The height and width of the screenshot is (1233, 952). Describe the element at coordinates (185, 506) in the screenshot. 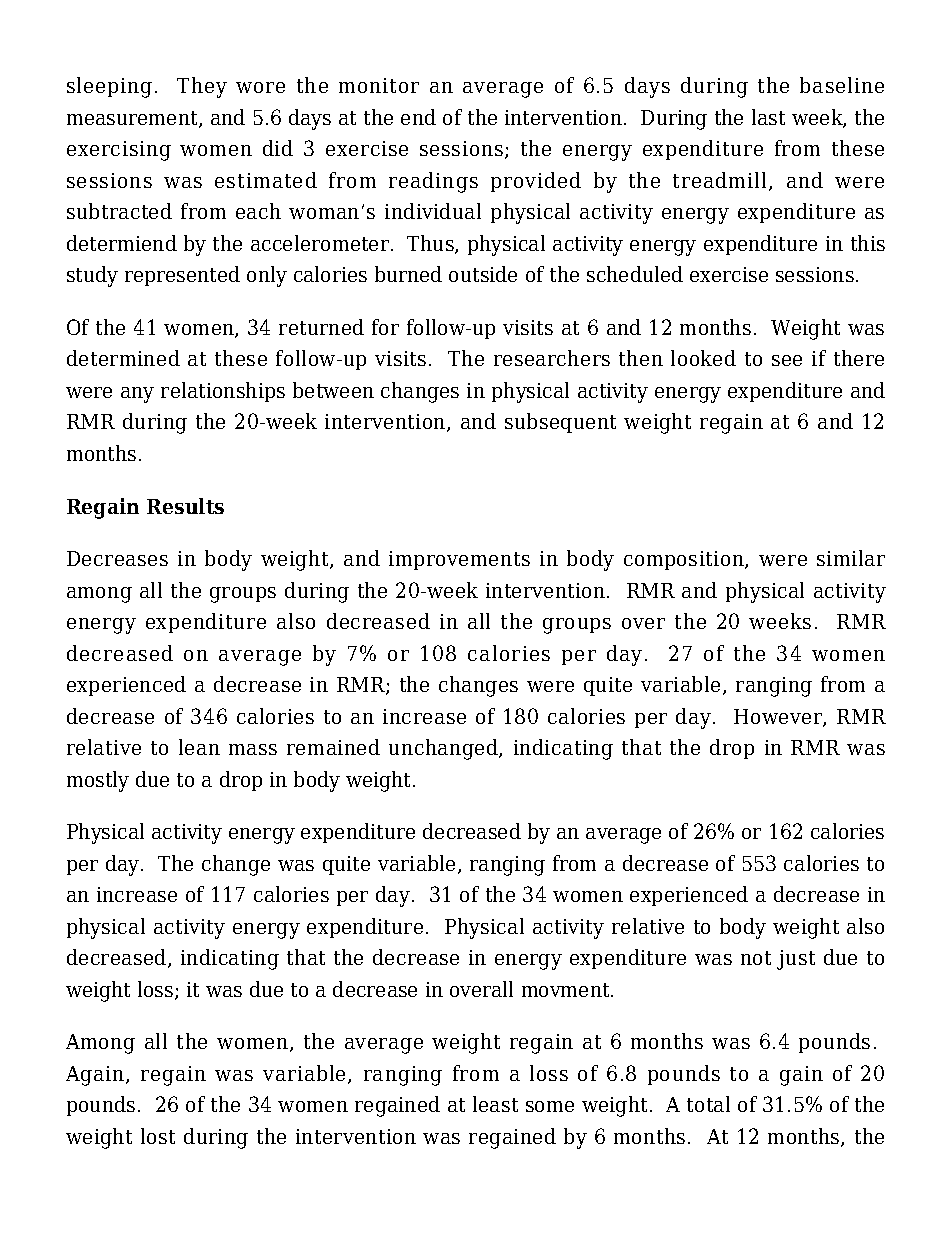

I see `Results` at that location.
